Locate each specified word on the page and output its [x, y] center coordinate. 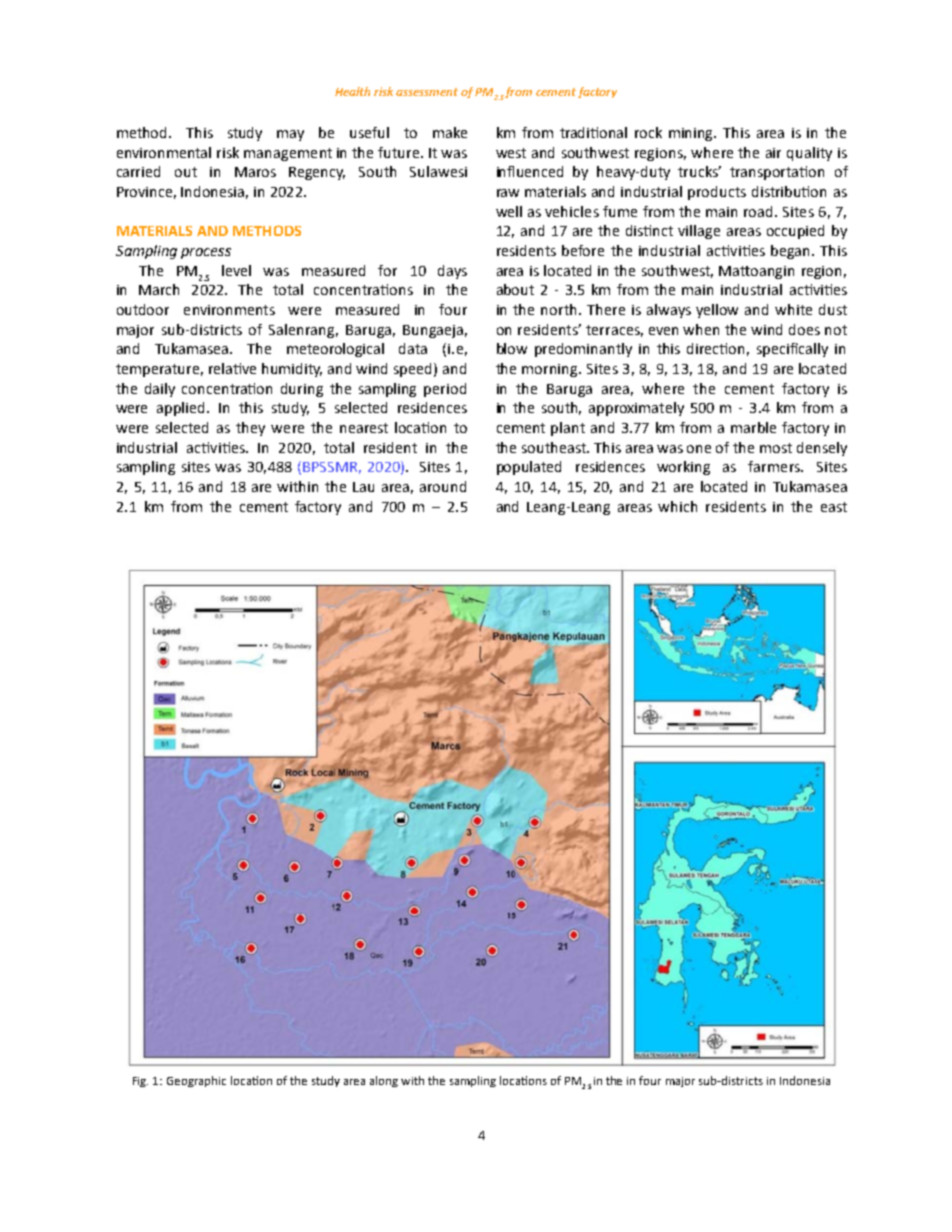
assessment [427, 92]
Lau [363, 487]
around [443, 486]
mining [692, 134]
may [290, 135]
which [677, 506]
